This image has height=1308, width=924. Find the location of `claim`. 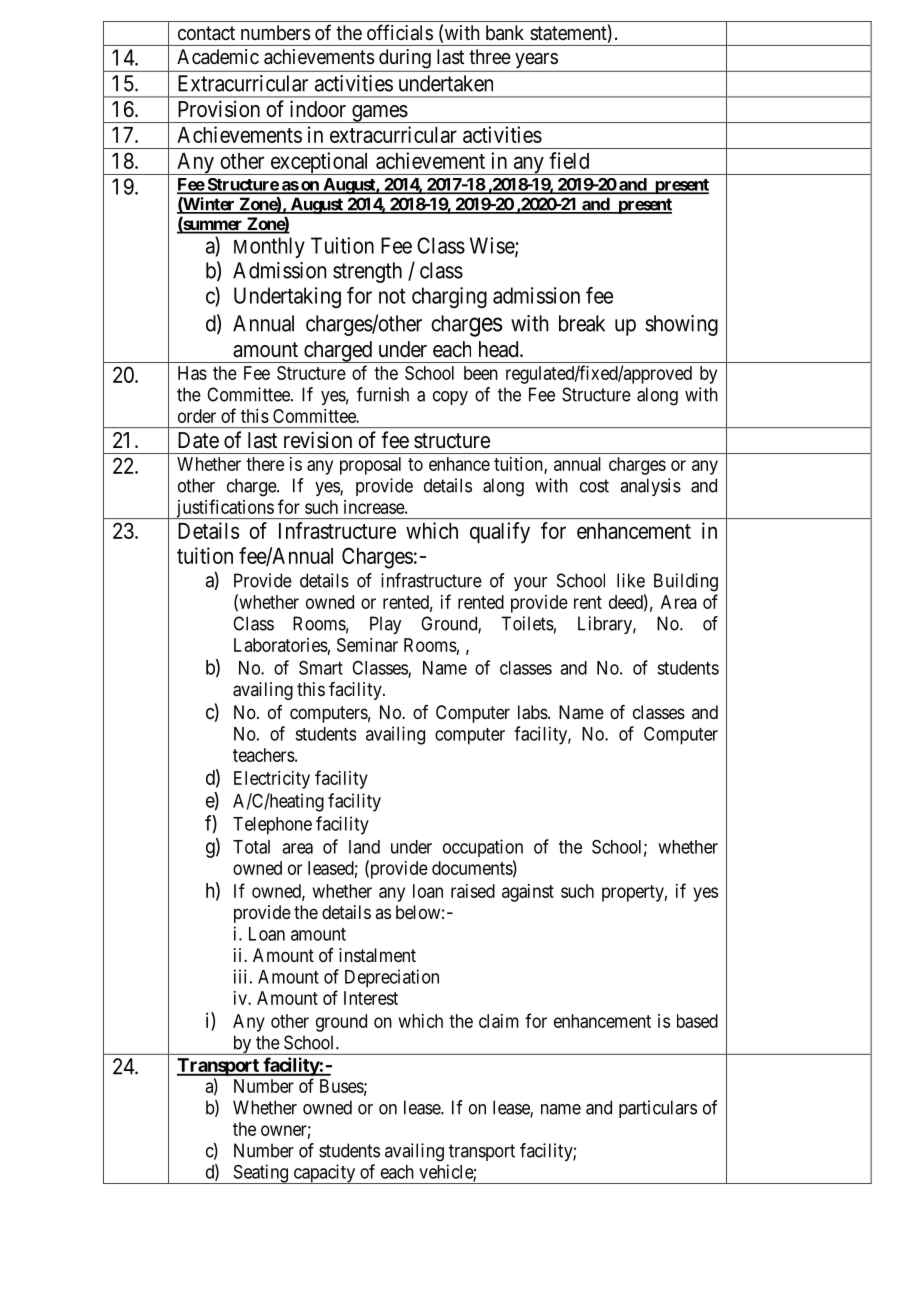

claim is located at coordinates (499, 1021).
